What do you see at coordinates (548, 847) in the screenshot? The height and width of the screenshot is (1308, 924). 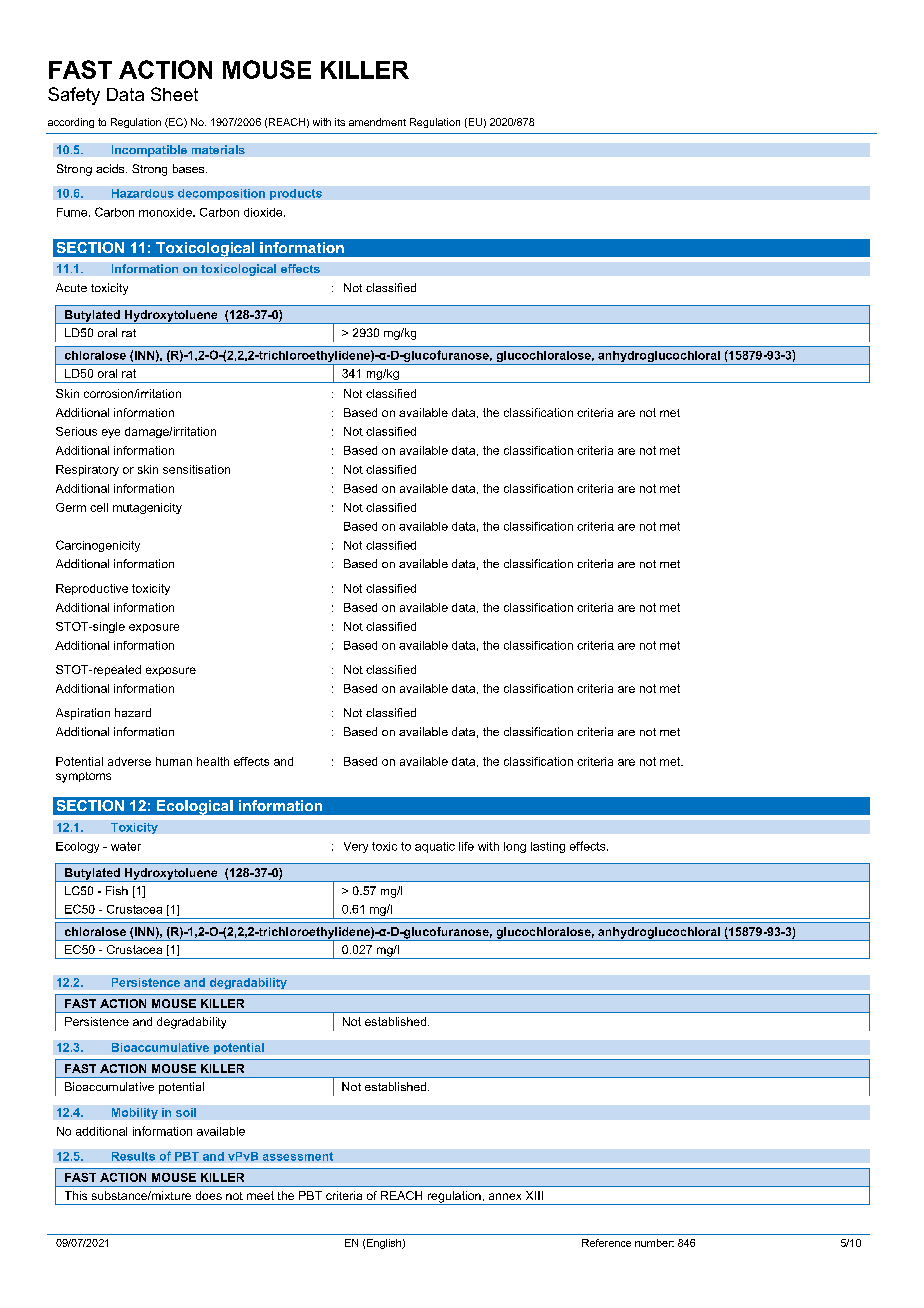 I see `lasting` at bounding box center [548, 847].
